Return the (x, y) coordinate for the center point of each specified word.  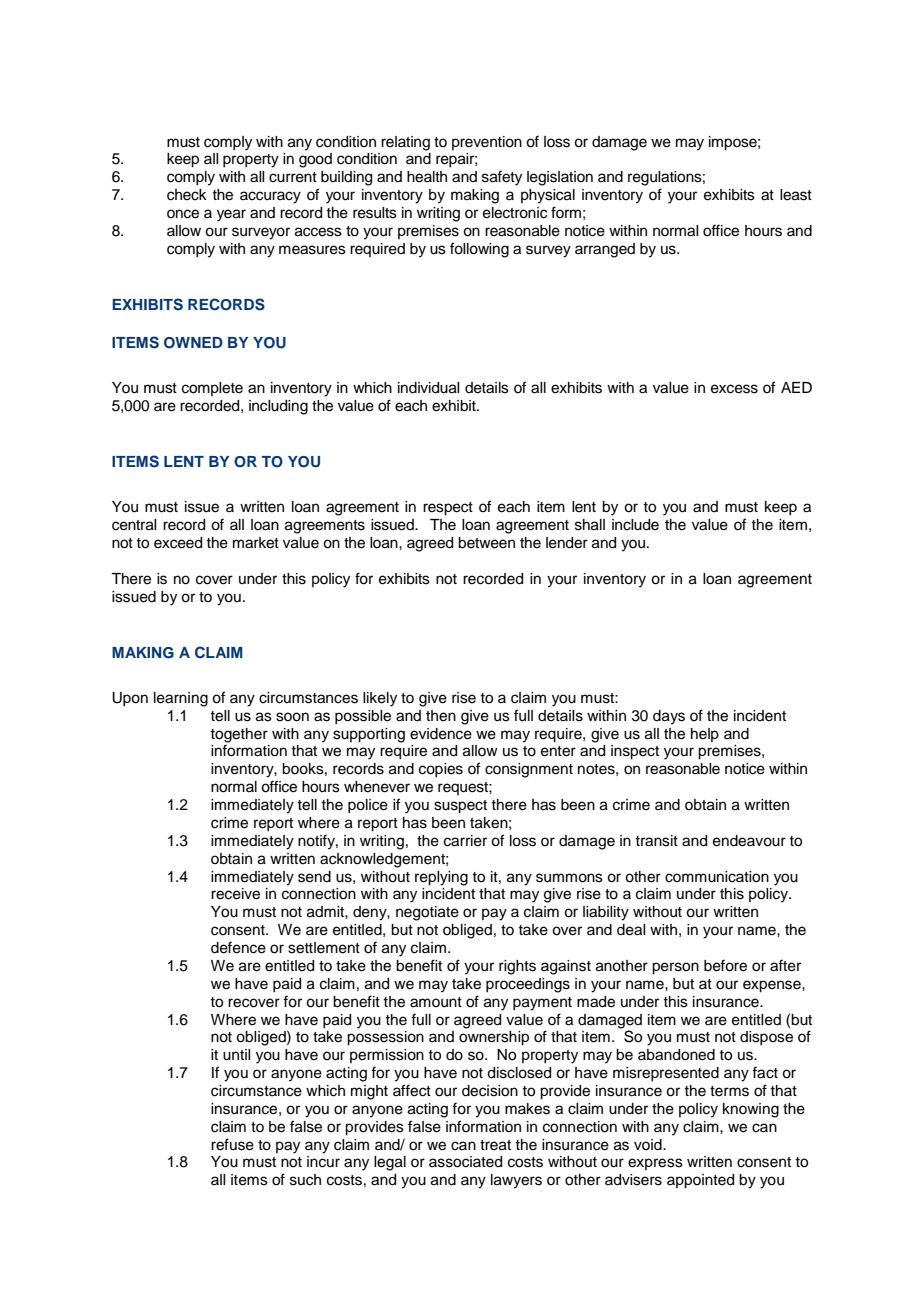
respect (448, 509)
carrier (465, 841)
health (427, 177)
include (635, 525)
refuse (232, 1144)
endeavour (749, 841)
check (187, 195)
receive (235, 894)
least (796, 195)
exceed (178, 543)
